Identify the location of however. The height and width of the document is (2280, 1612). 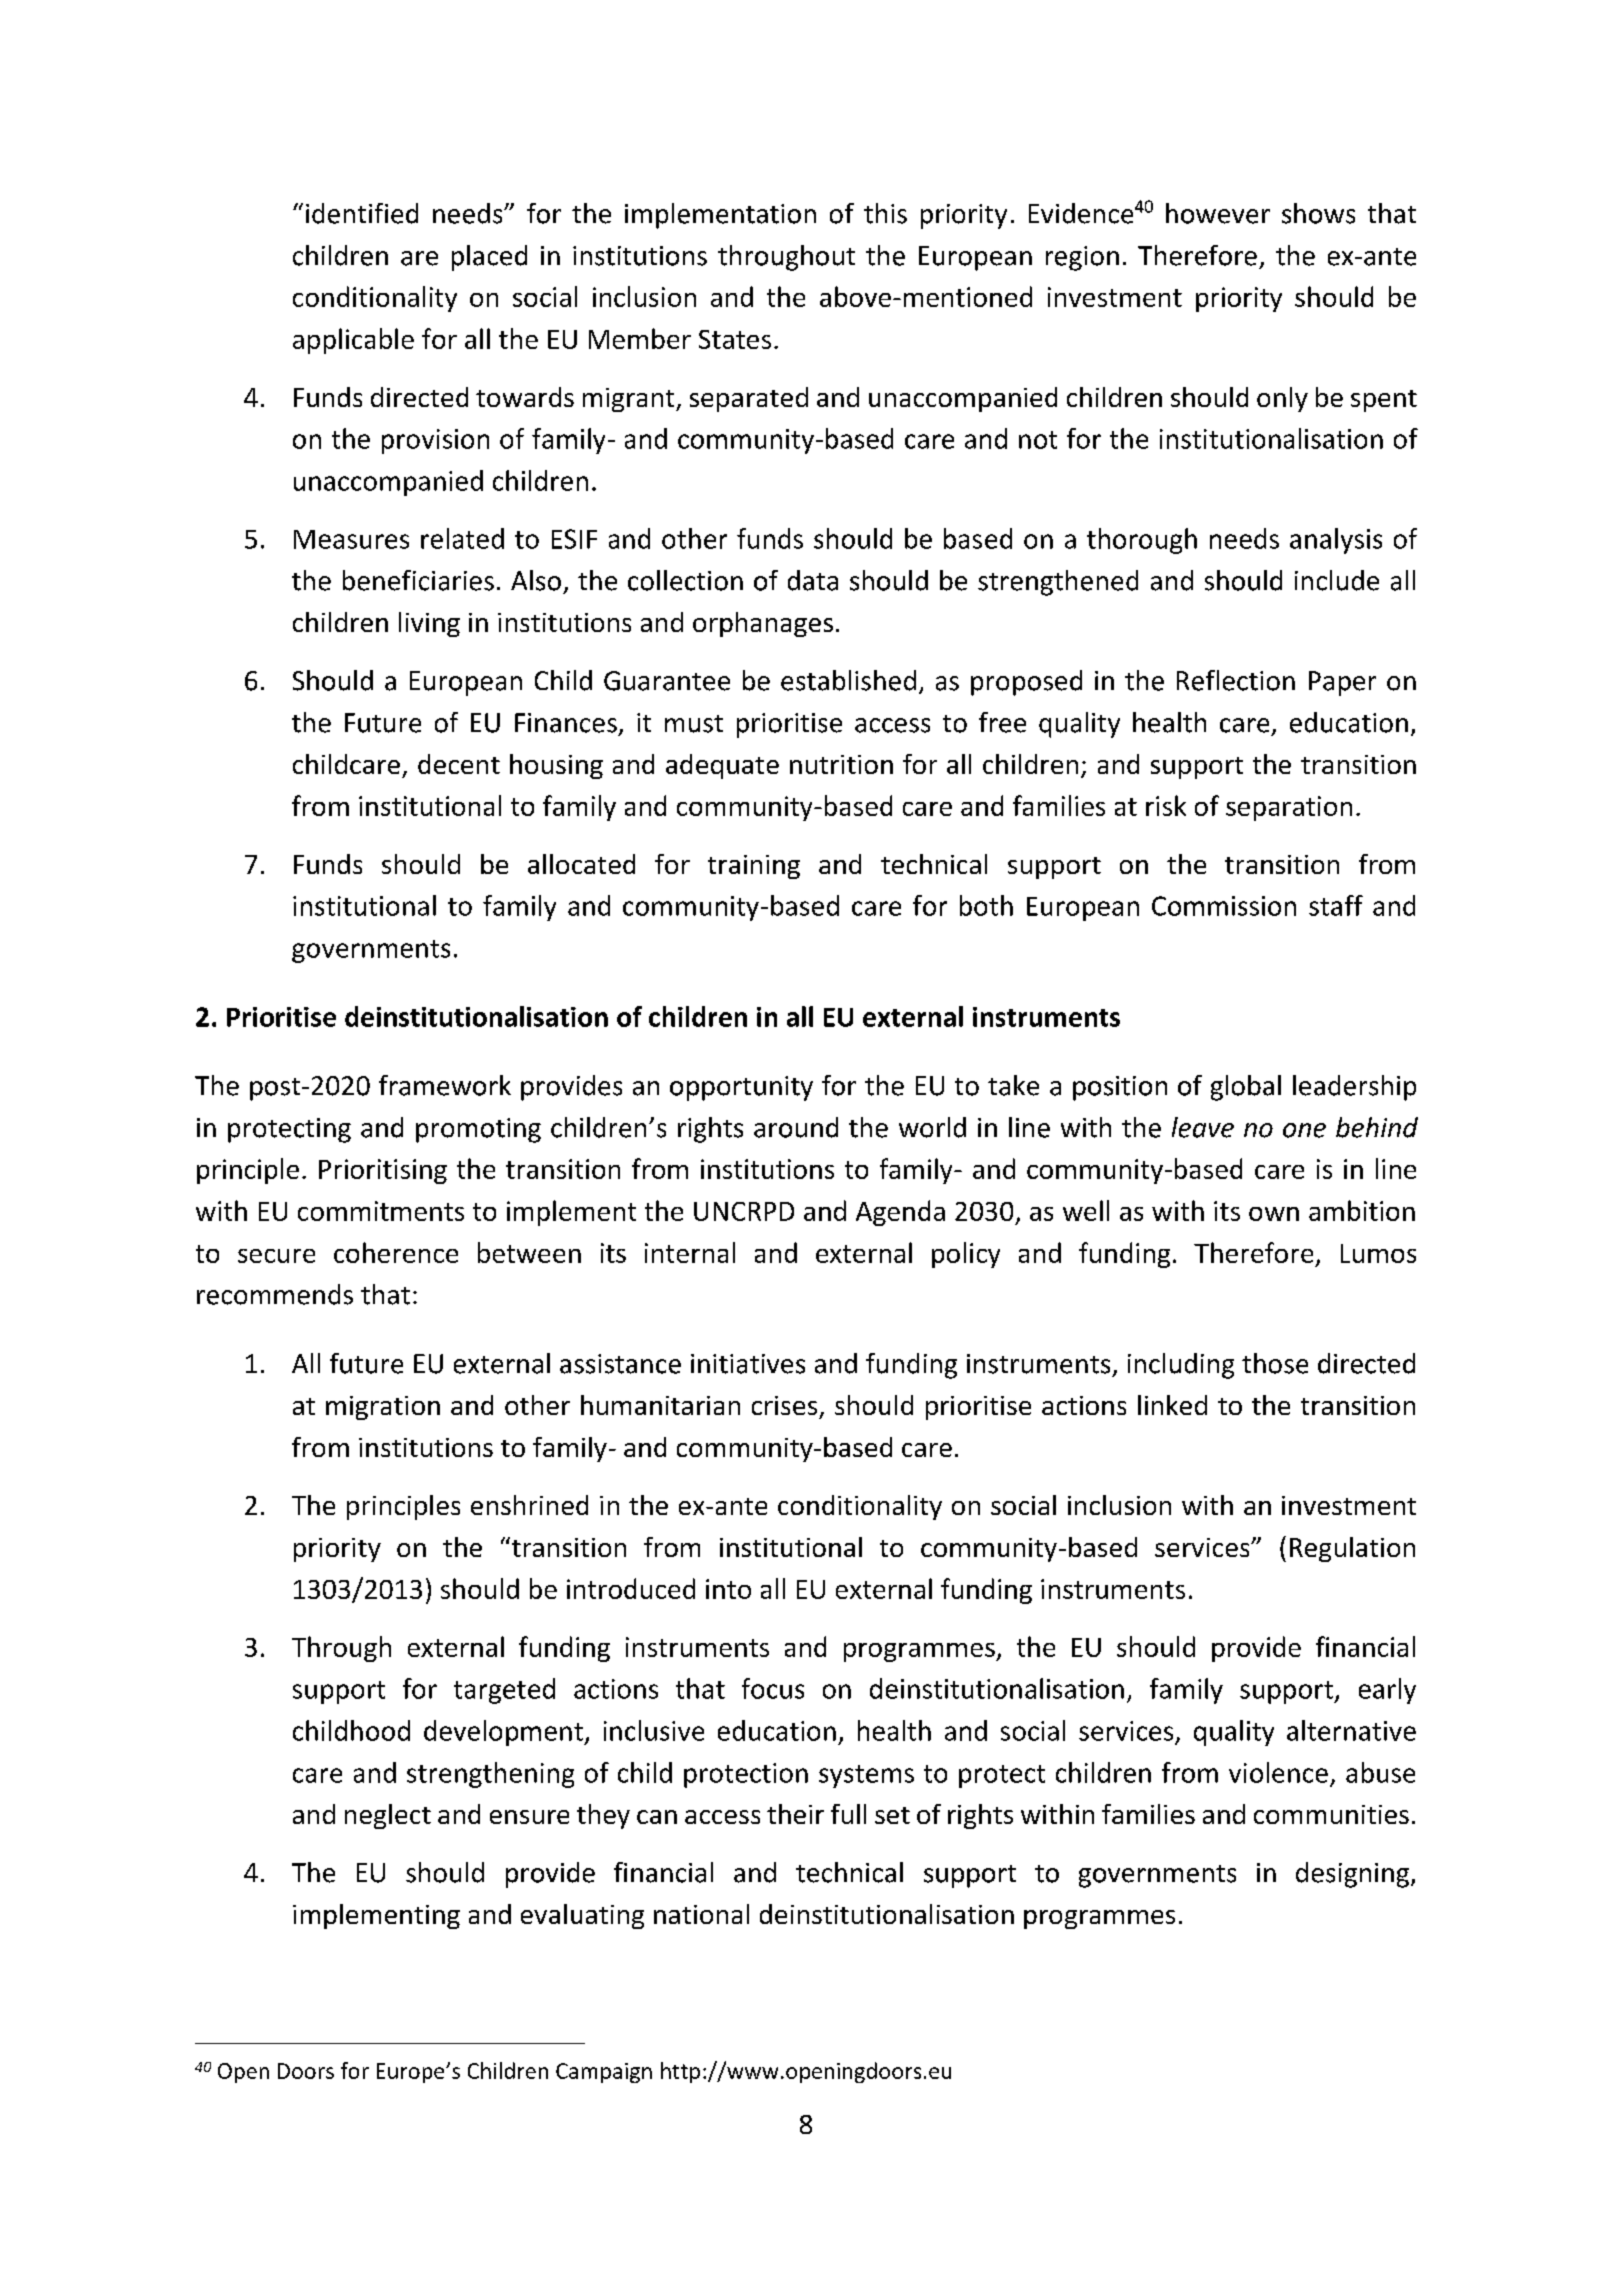
(1218, 213).
